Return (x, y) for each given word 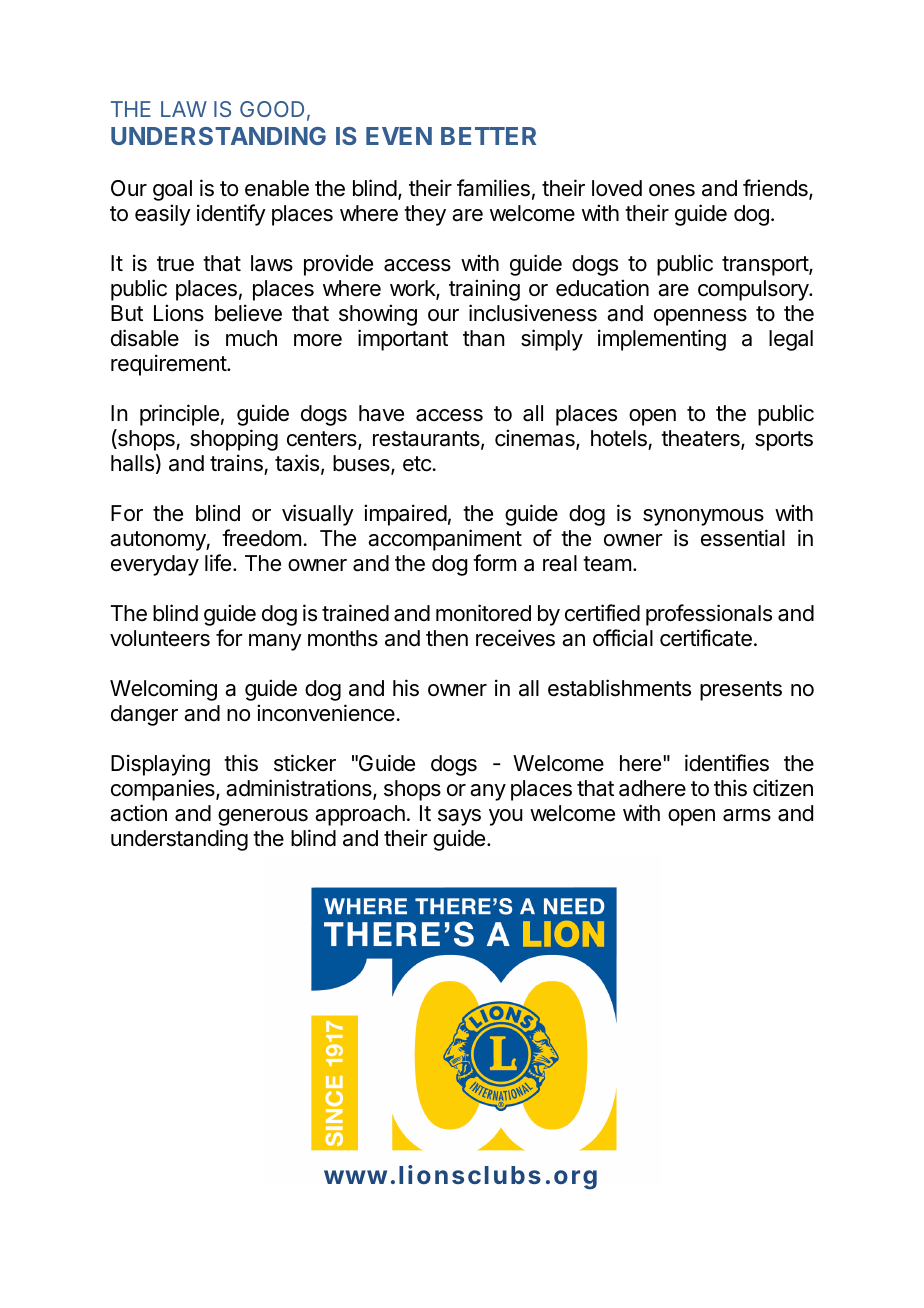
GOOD (272, 109)
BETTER (488, 136)
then (447, 638)
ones (672, 190)
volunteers (160, 638)
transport (766, 266)
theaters (701, 439)
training (484, 290)
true (175, 264)
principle (179, 415)
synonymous (703, 517)
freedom (261, 538)
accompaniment (445, 540)
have (381, 413)
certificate (706, 638)
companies (164, 790)
